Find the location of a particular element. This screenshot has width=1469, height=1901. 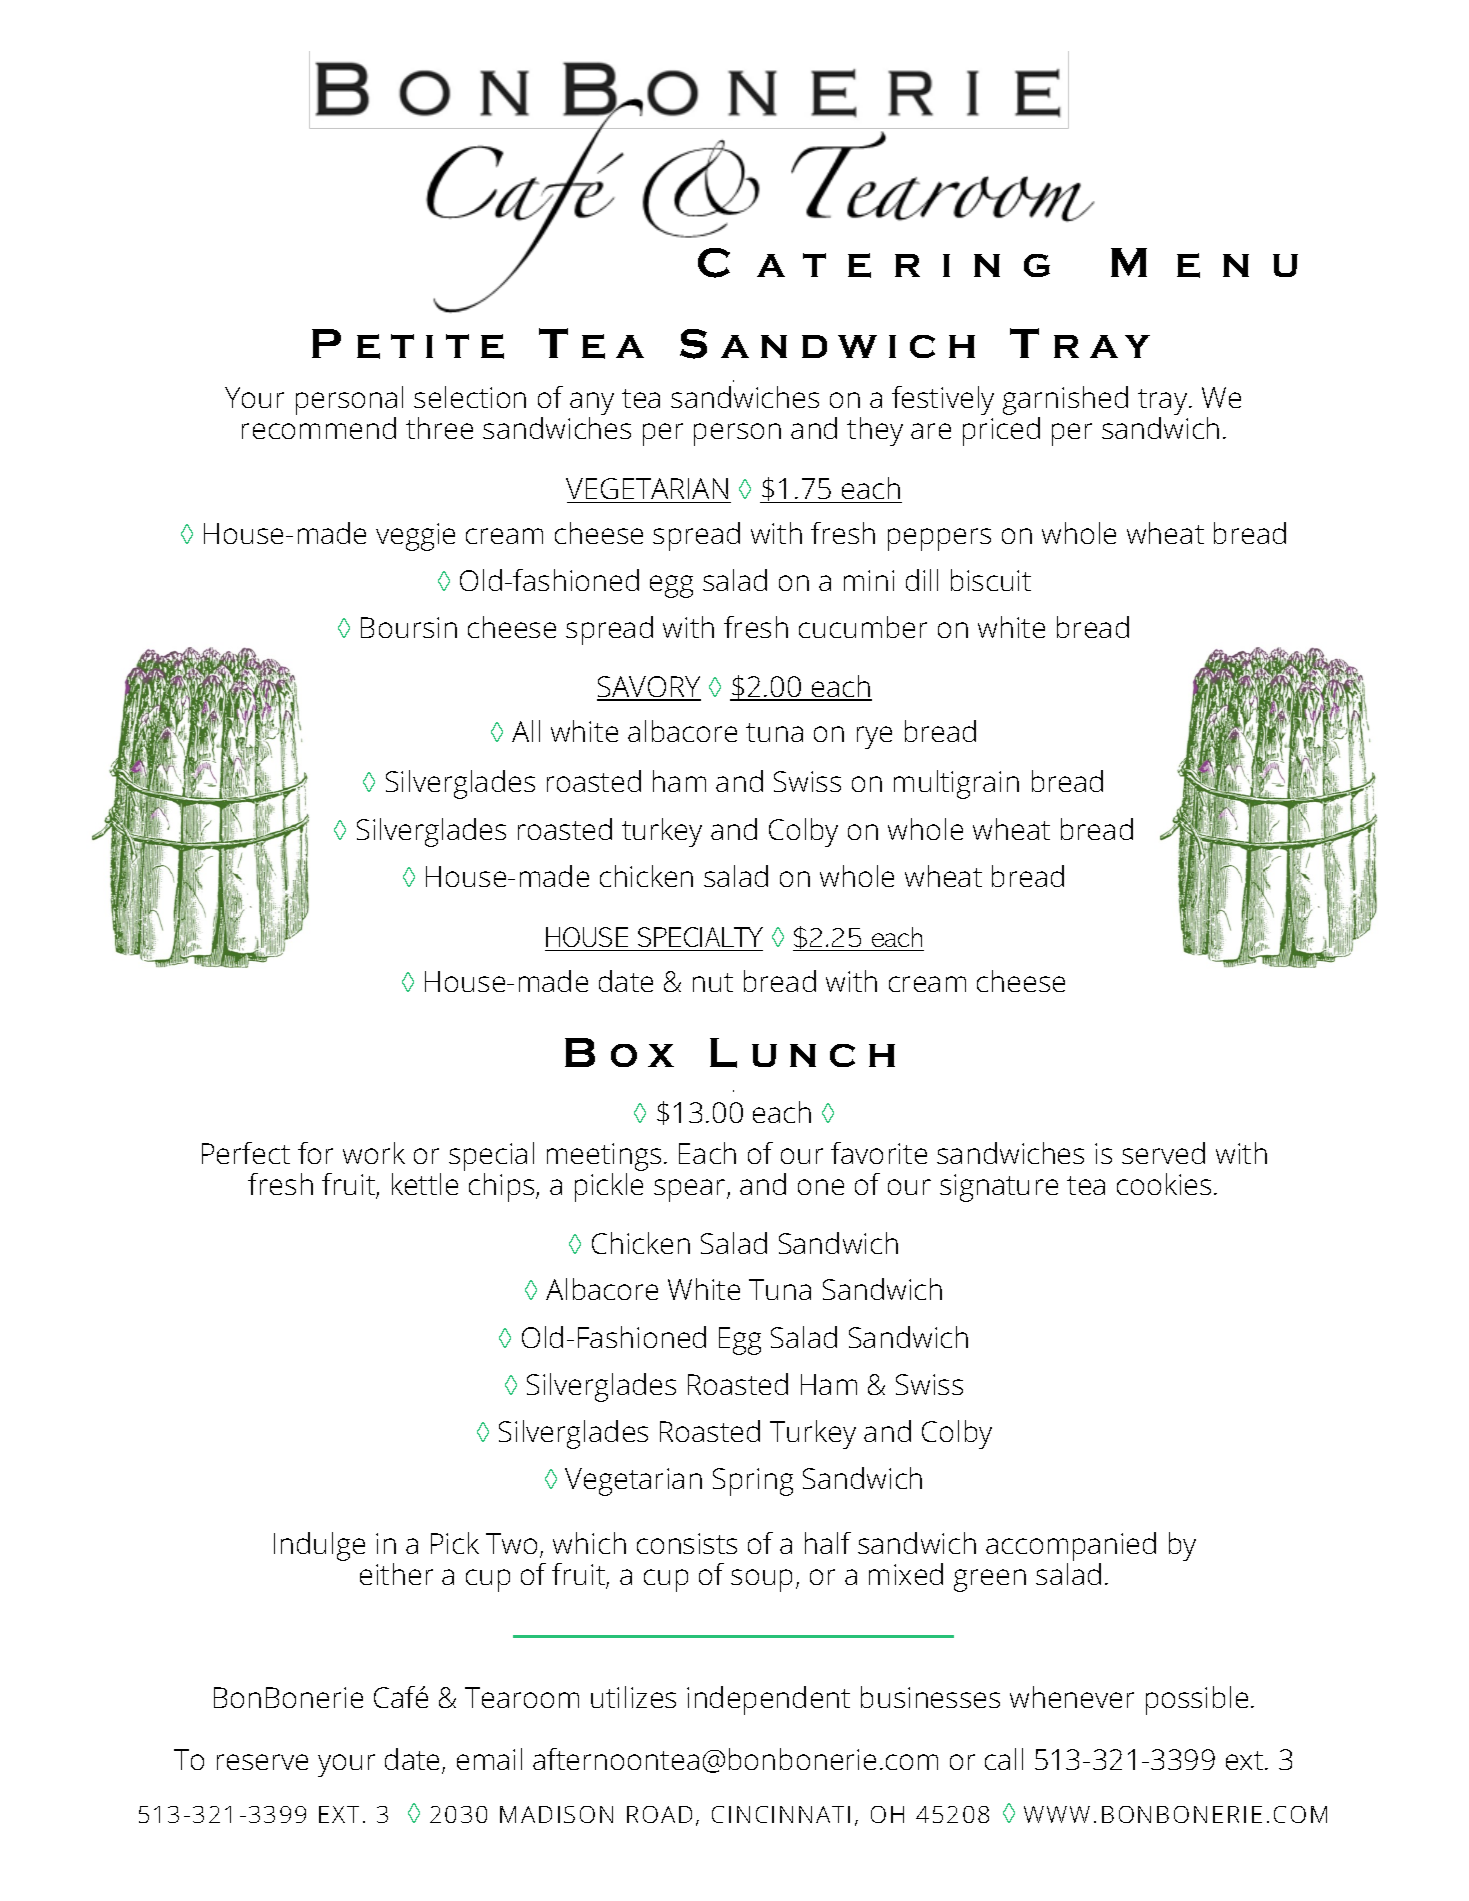

SAVORY is located at coordinates (649, 688).
